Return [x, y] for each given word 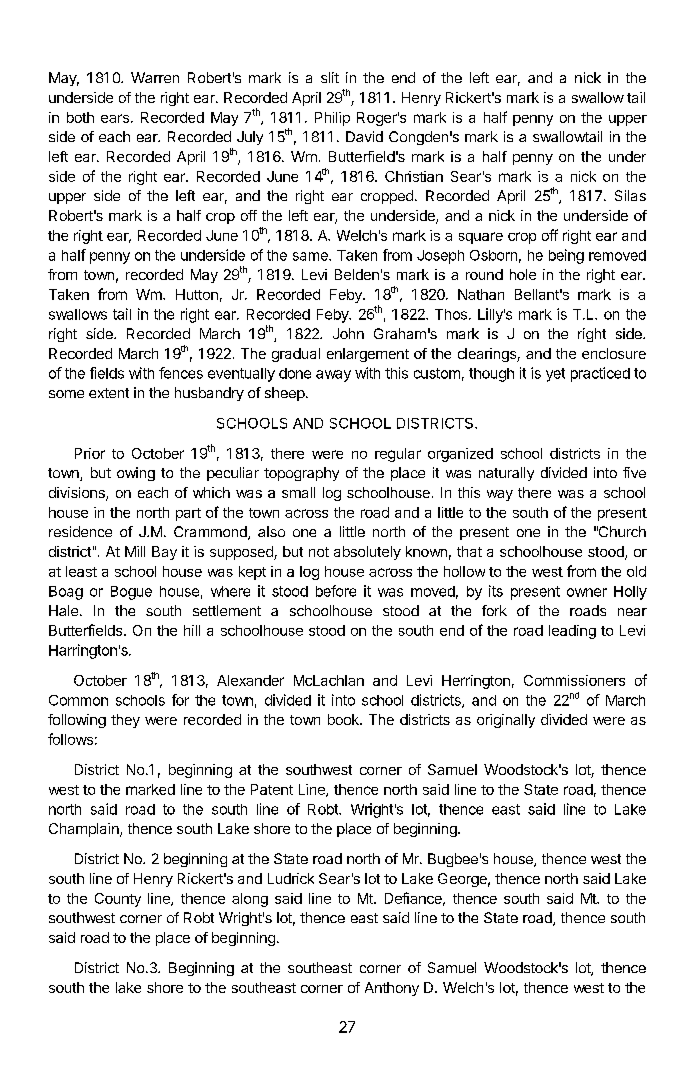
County [118, 900]
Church [621, 531]
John [348, 333]
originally [506, 721]
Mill [135, 551]
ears [115, 118]
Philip [332, 119]
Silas [630, 195]
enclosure [614, 353]
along [250, 900]
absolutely [367, 553]
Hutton [197, 294]
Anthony [392, 989]
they [125, 721]
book [344, 719]
